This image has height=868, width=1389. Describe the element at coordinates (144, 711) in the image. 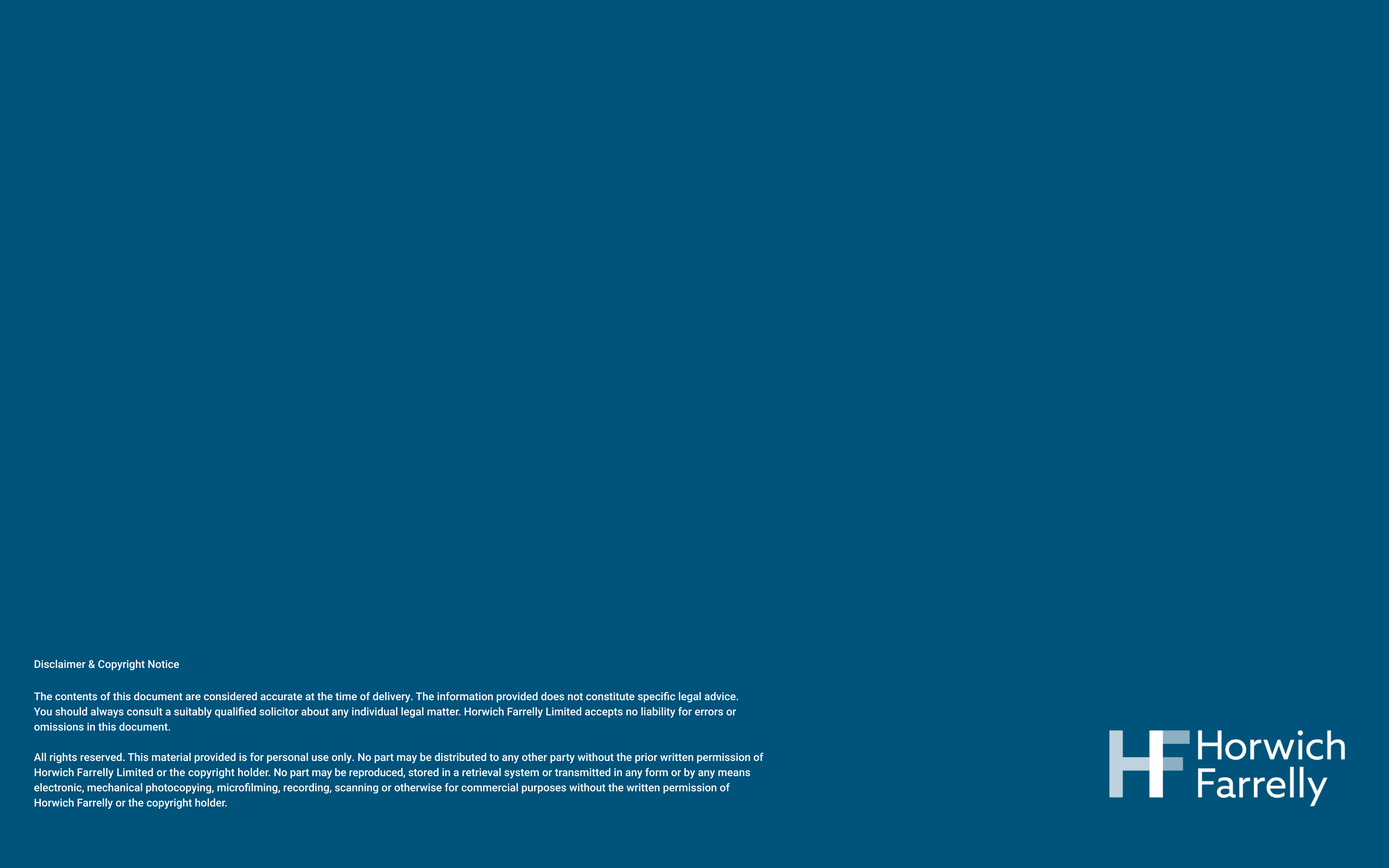

I see `consult` at that location.
